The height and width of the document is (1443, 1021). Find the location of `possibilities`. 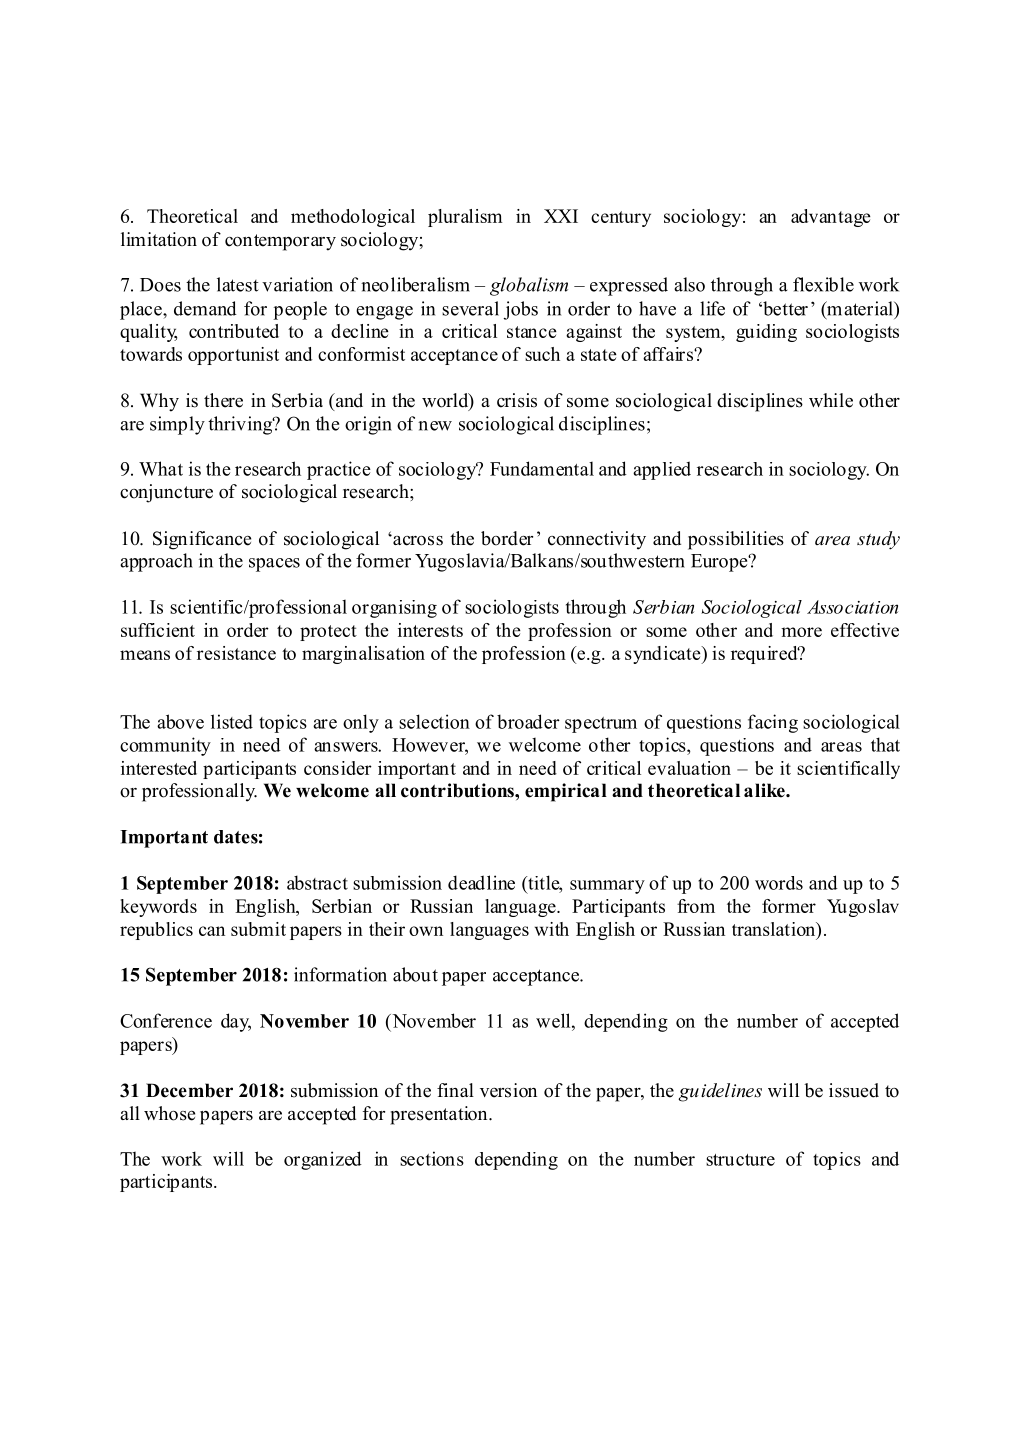

possibilities is located at coordinates (736, 540).
